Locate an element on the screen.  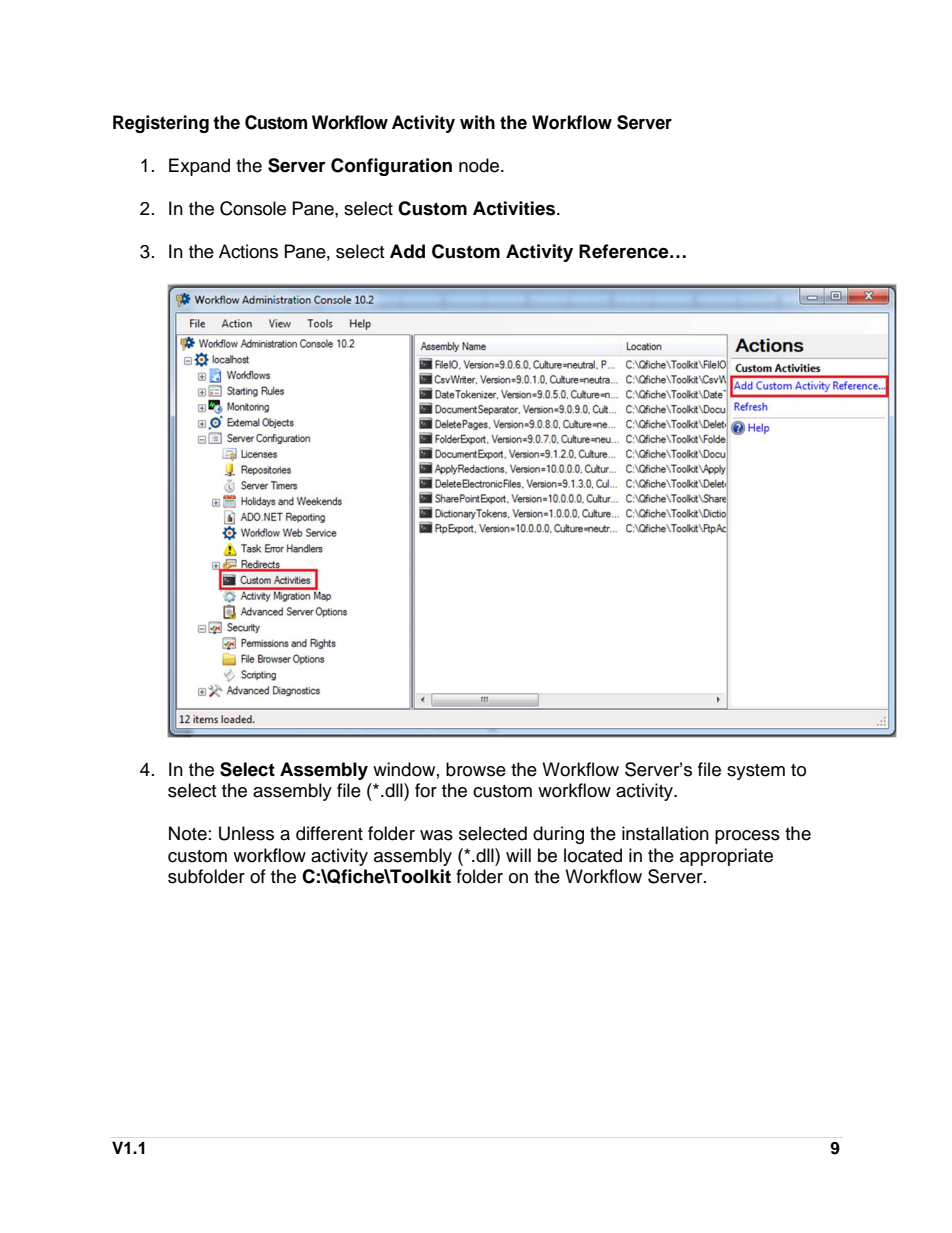
Add is located at coordinates (407, 251).
